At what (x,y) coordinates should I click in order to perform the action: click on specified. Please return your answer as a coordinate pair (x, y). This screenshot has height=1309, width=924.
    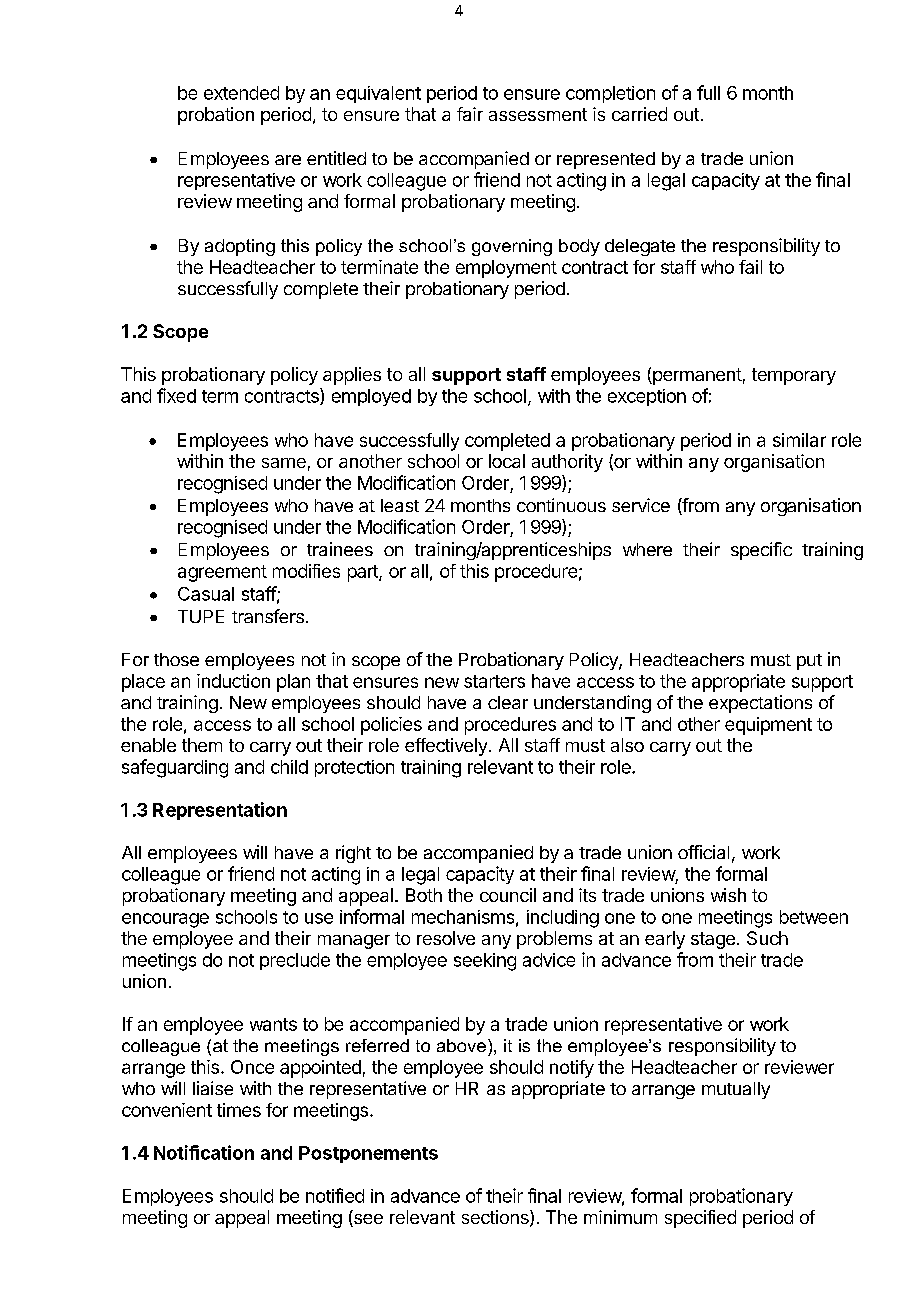
    Looking at the image, I should click on (700, 1219).
